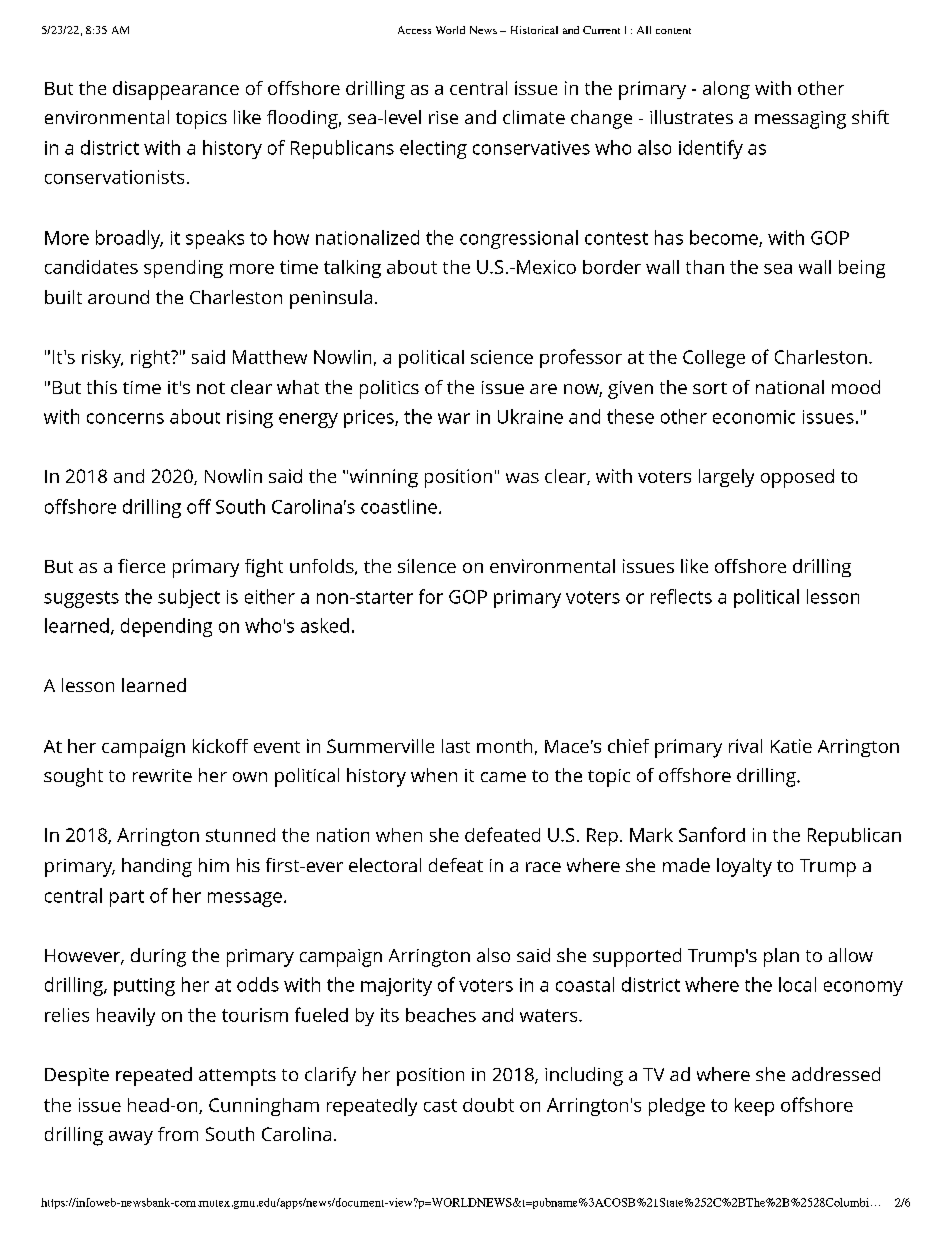 The height and width of the screenshot is (1233, 952). I want to click on disappearance, so click(176, 90).
